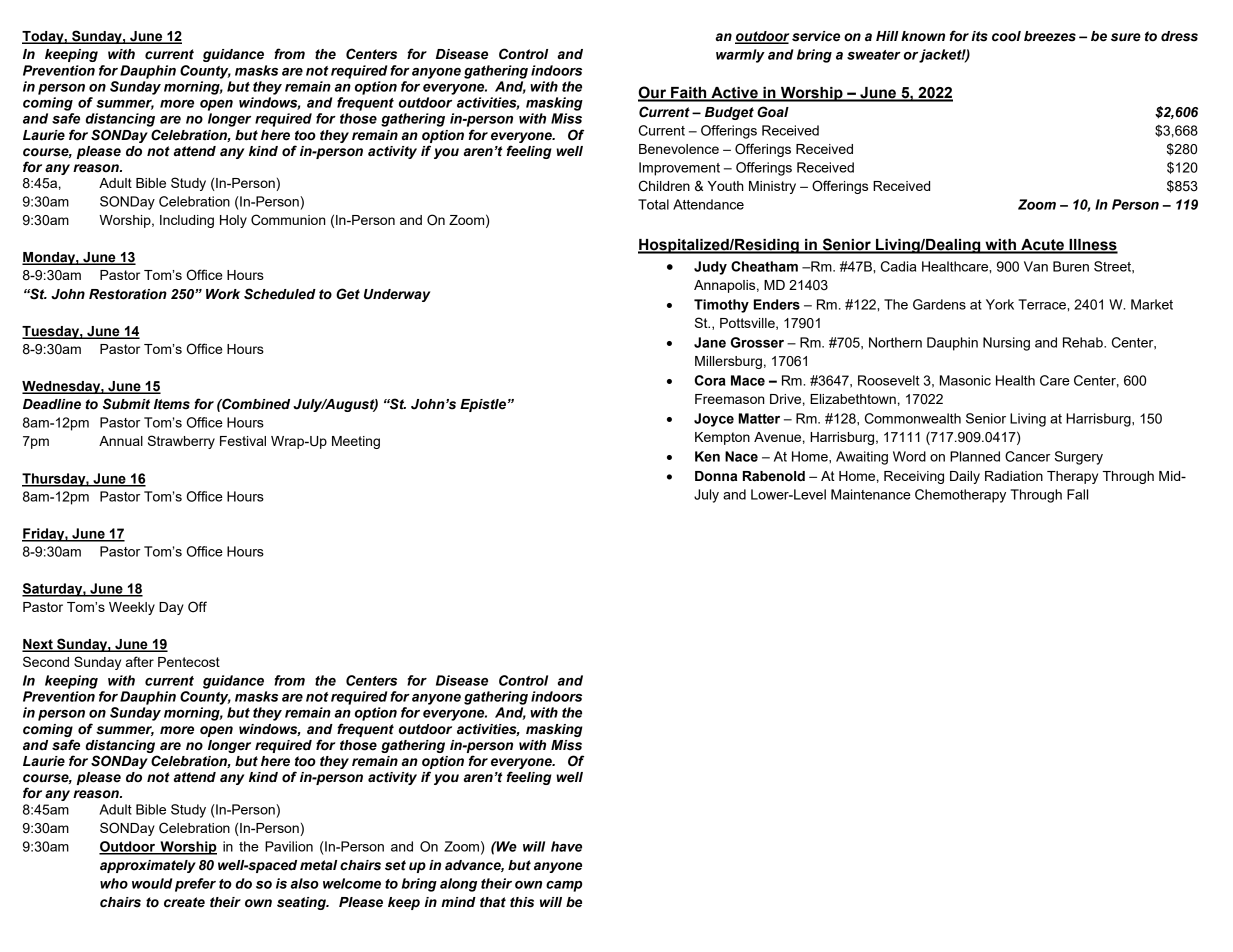 This document has height=952, width=1233. I want to click on Including, so click(187, 221).
